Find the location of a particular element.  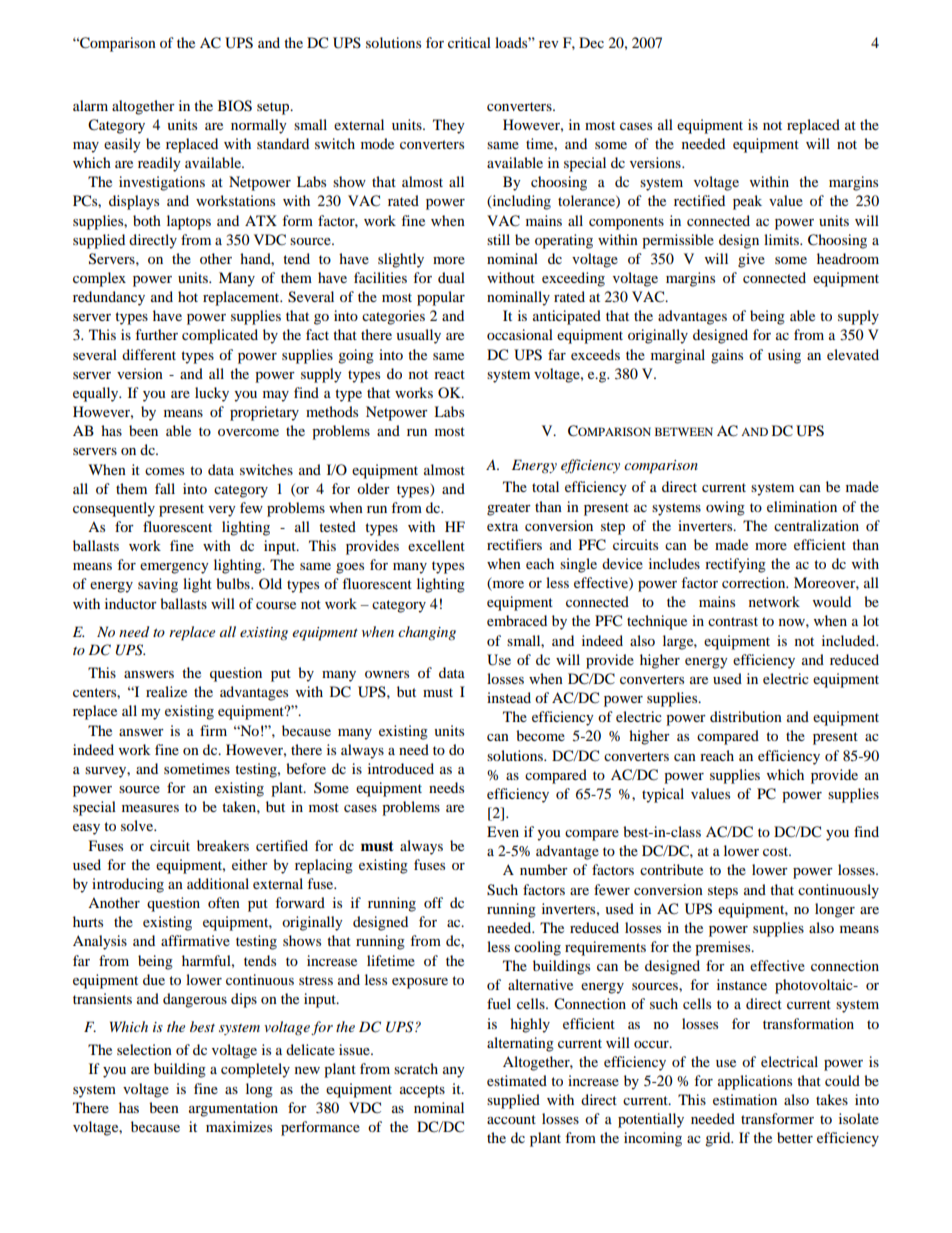

measures is located at coordinates (150, 808).
